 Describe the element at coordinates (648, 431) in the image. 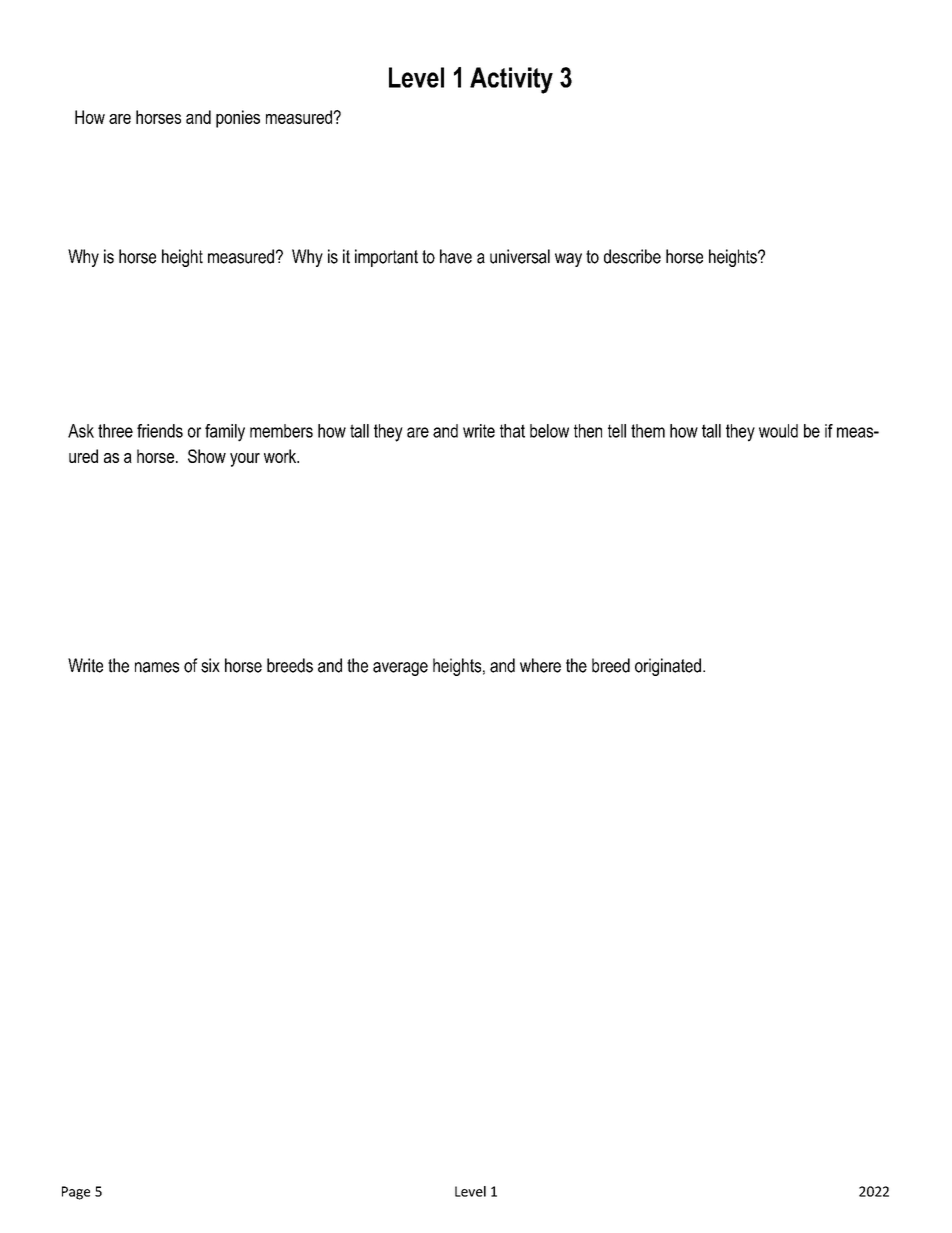

I see `them` at that location.
